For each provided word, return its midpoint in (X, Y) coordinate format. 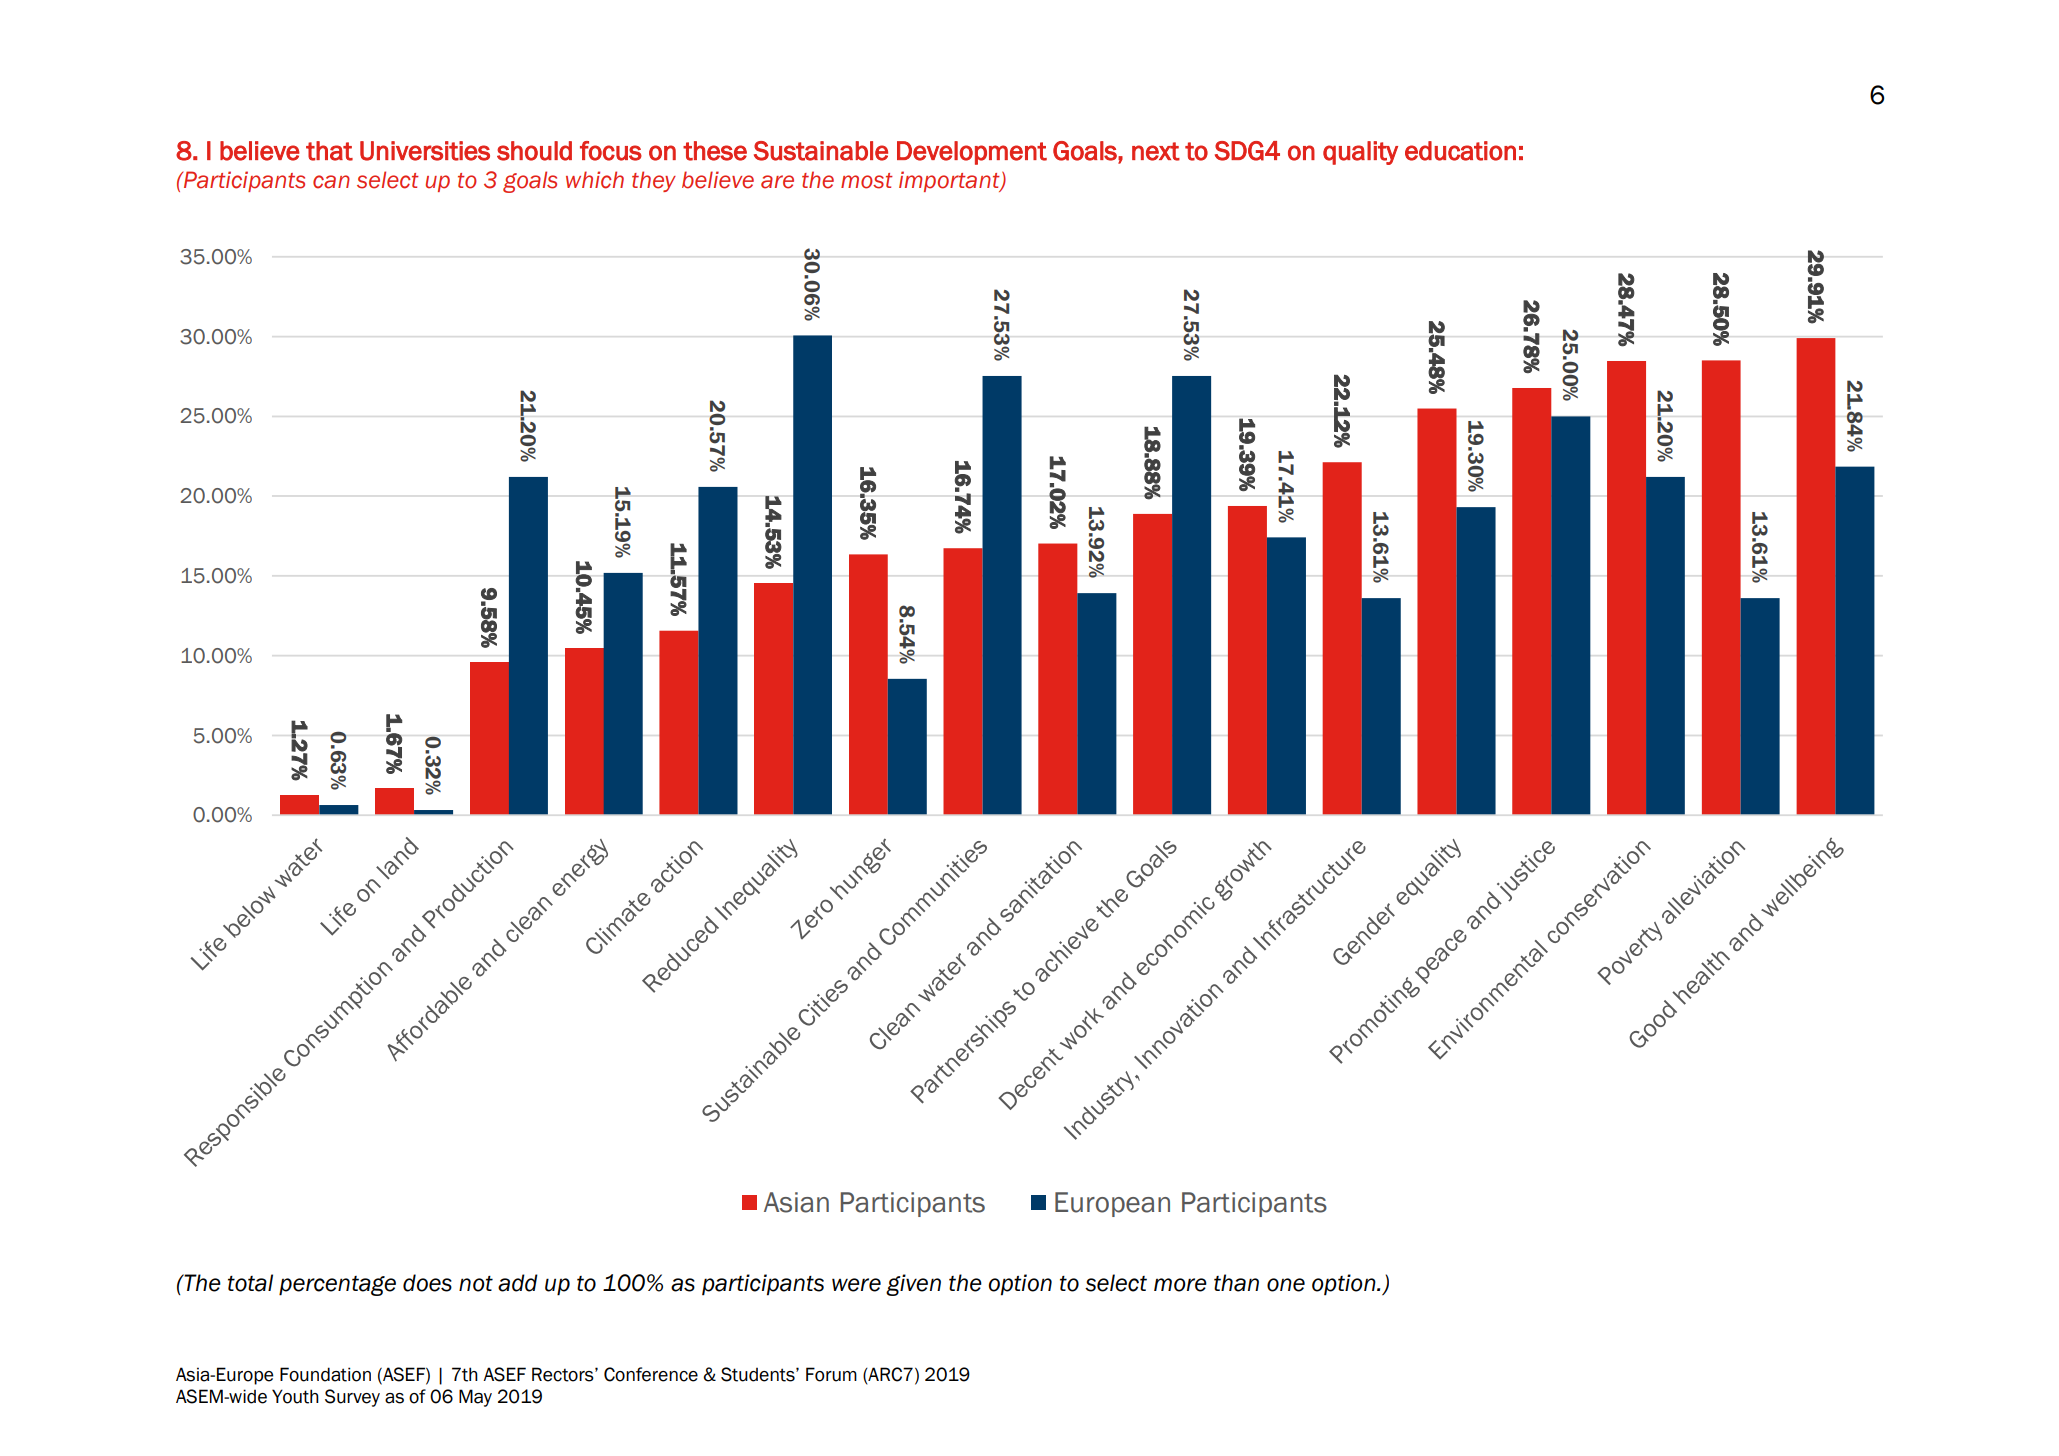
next (1156, 151)
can (331, 182)
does (427, 1283)
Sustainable (821, 151)
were (856, 1285)
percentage (337, 1286)
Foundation (325, 1374)
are (777, 182)
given (913, 1285)
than (1236, 1283)
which (595, 180)
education (1460, 151)
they (654, 181)
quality (1360, 153)
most (867, 181)
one (1286, 1285)
